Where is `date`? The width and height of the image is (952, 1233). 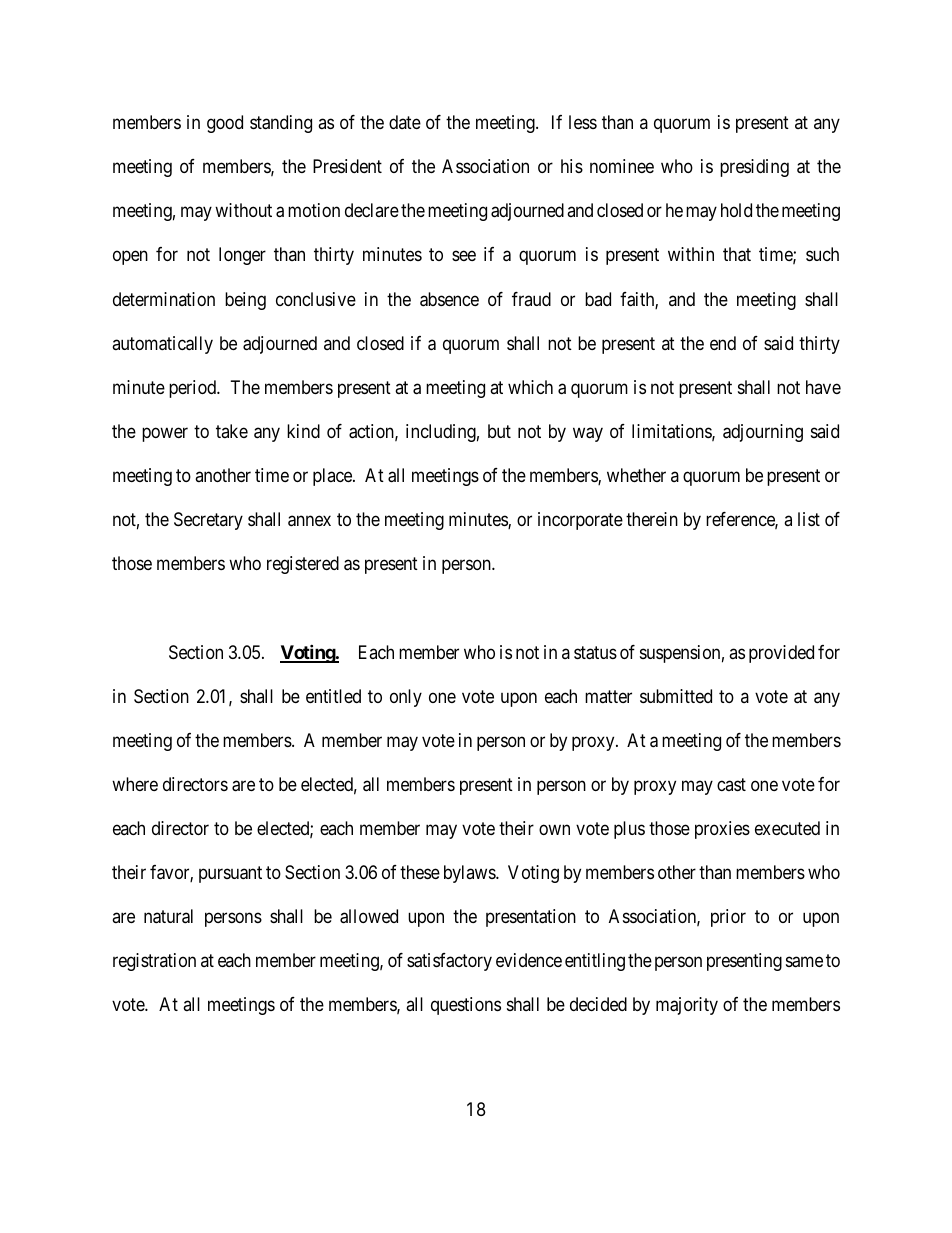
date is located at coordinates (405, 122).
